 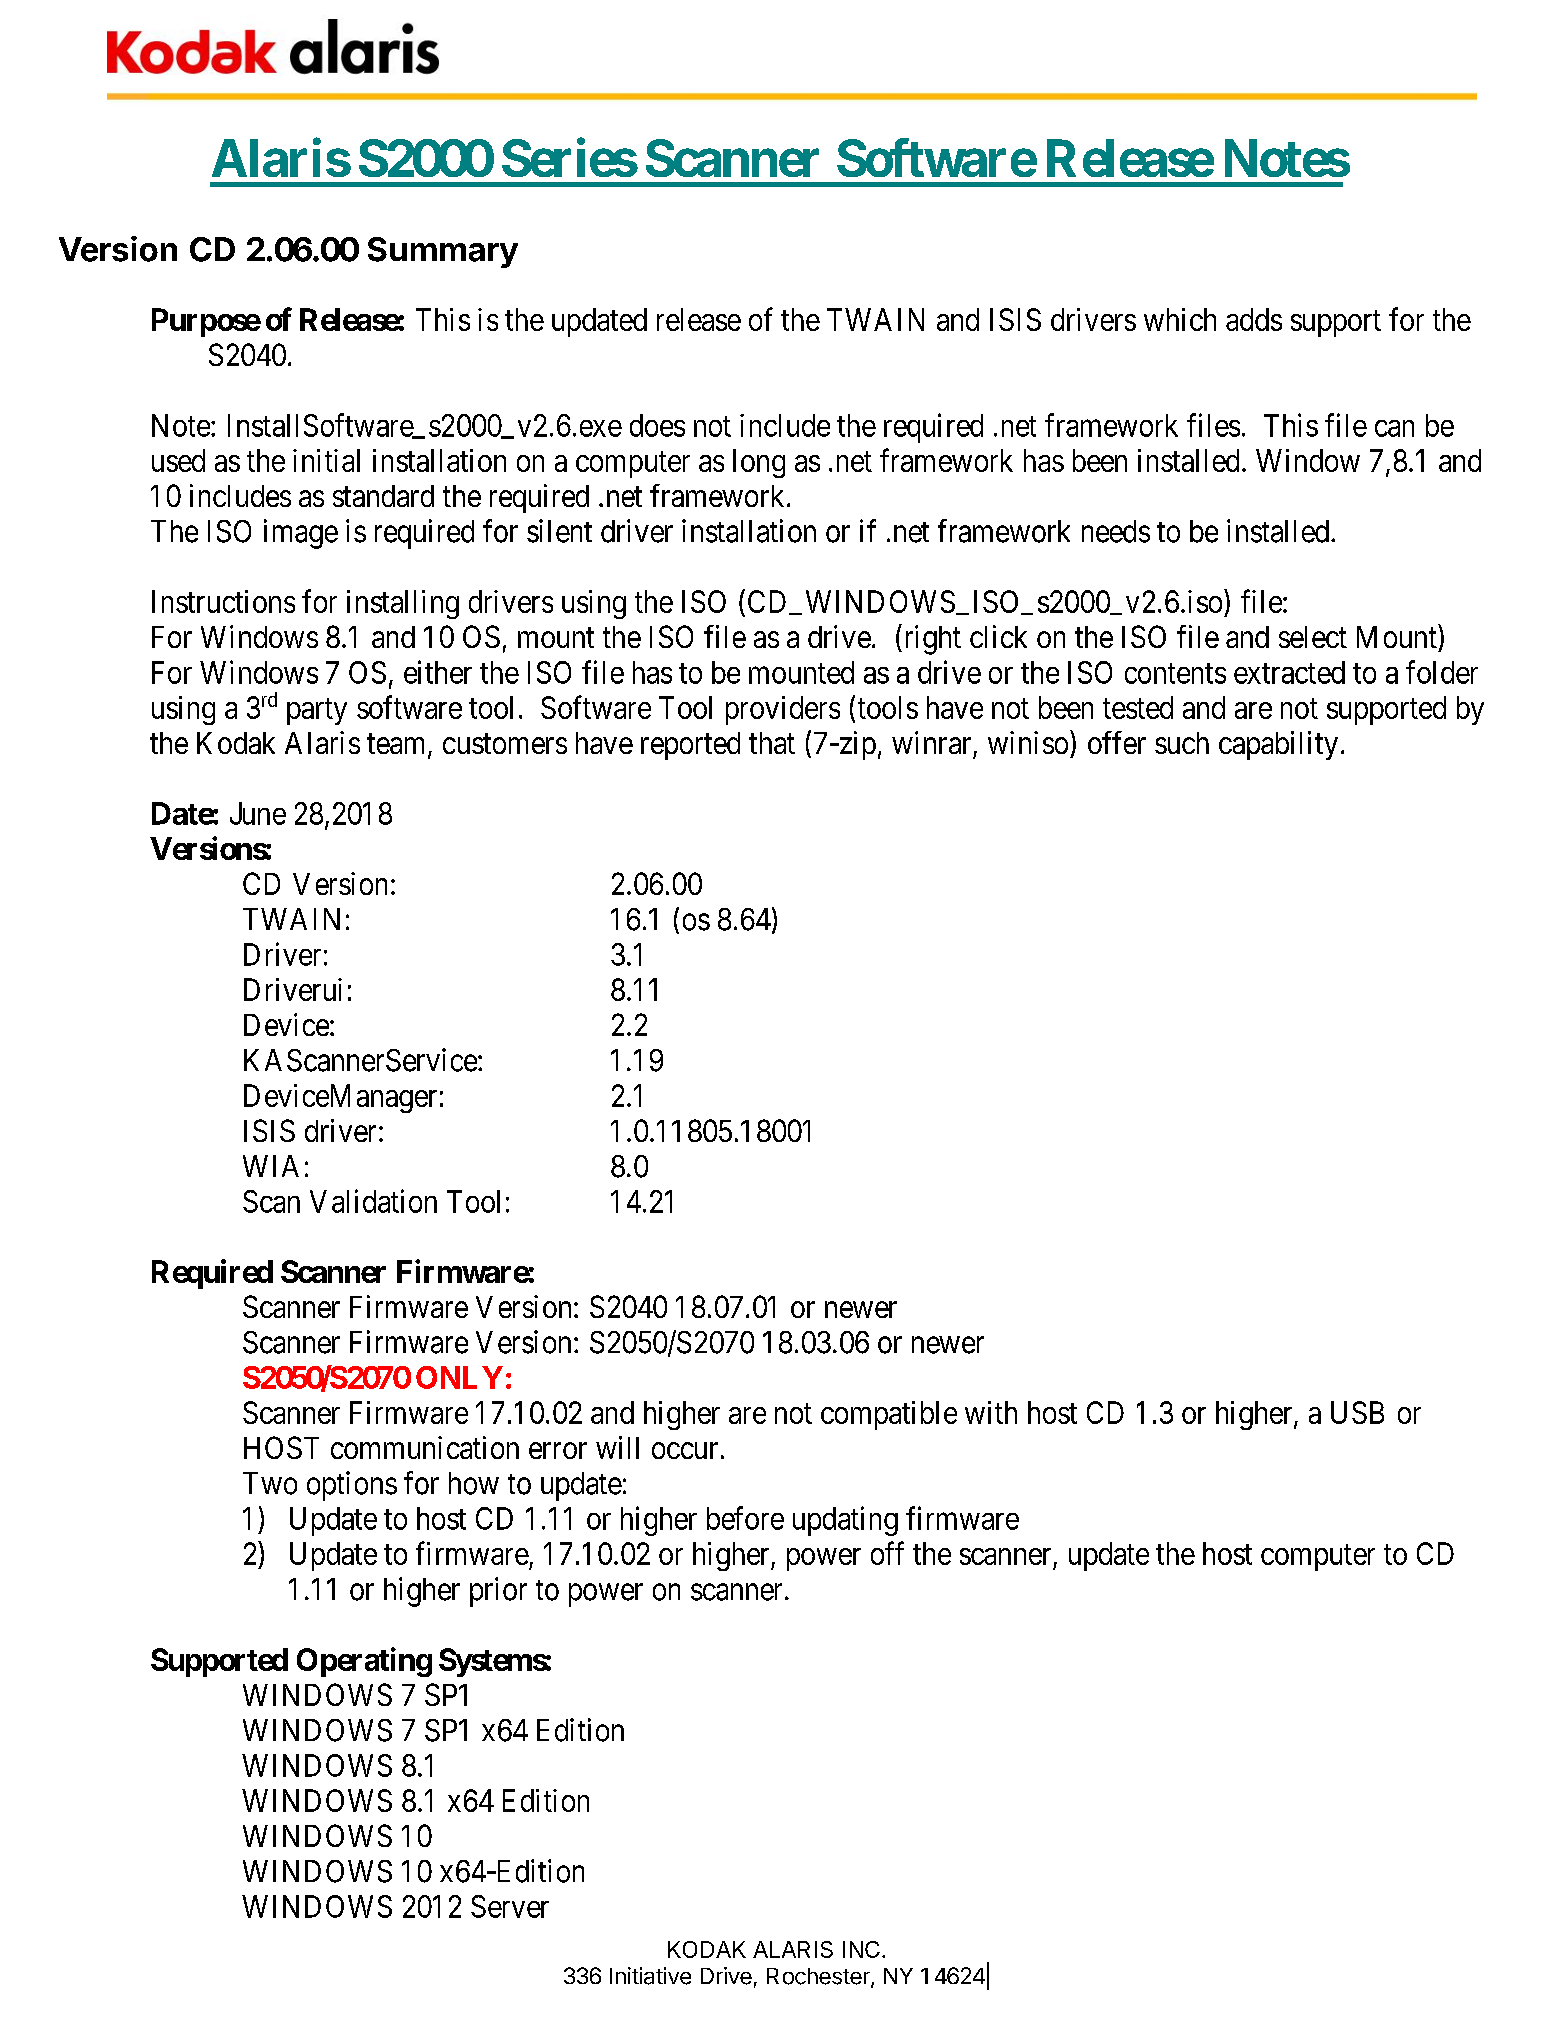 I want to click on Rochester, so click(x=819, y=1977).
